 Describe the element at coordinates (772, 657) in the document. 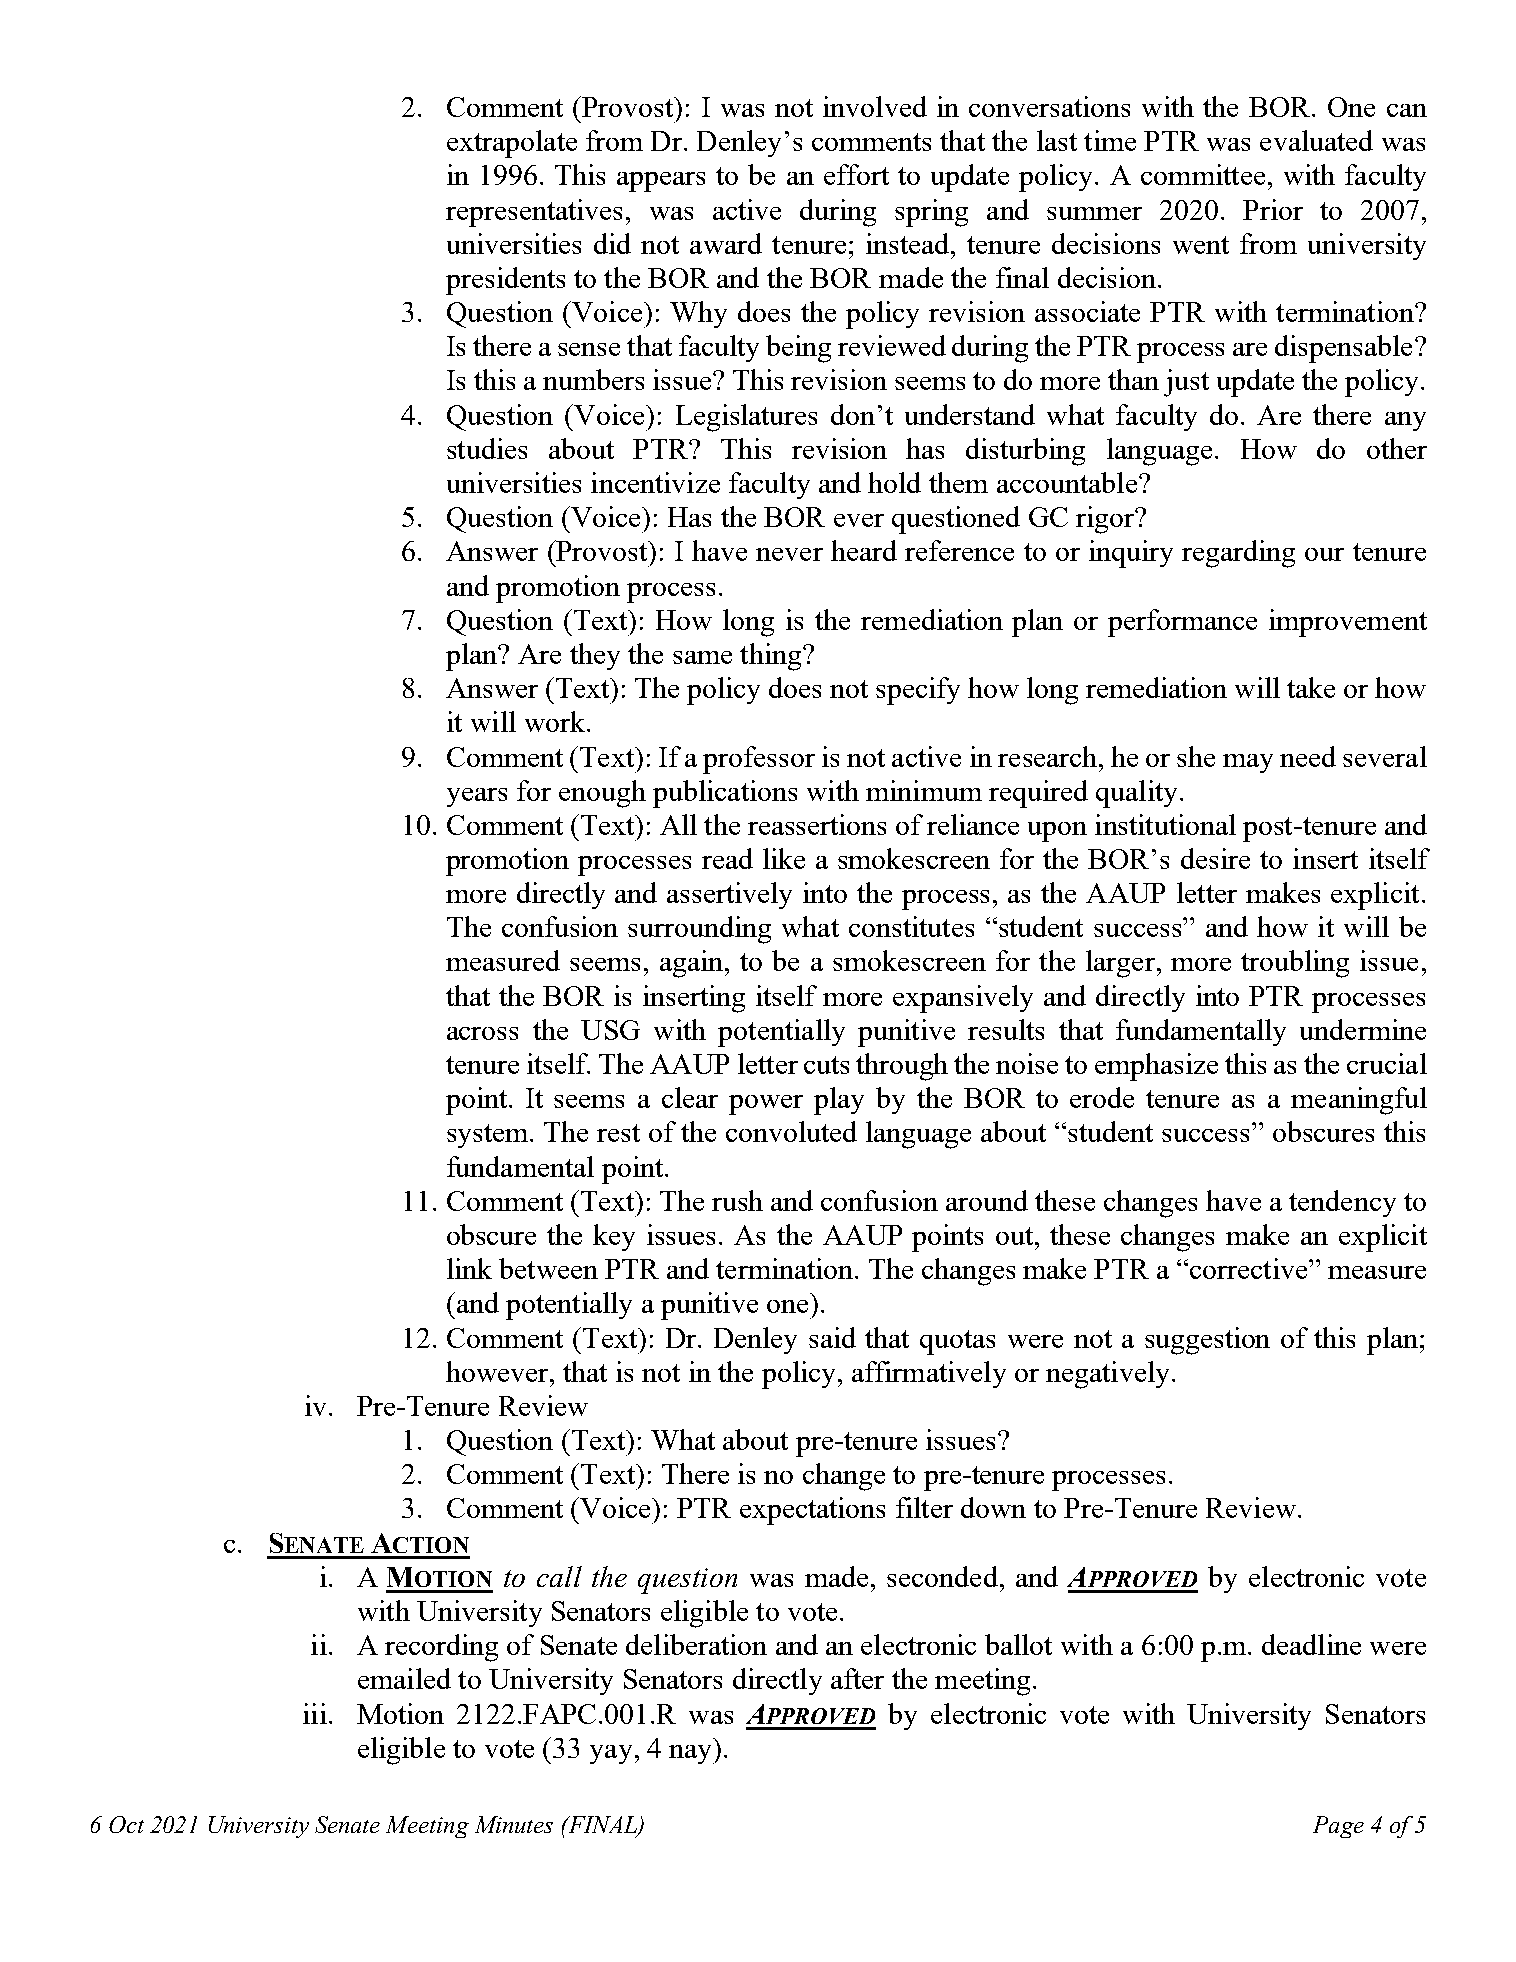

I see `thing` at that location.
